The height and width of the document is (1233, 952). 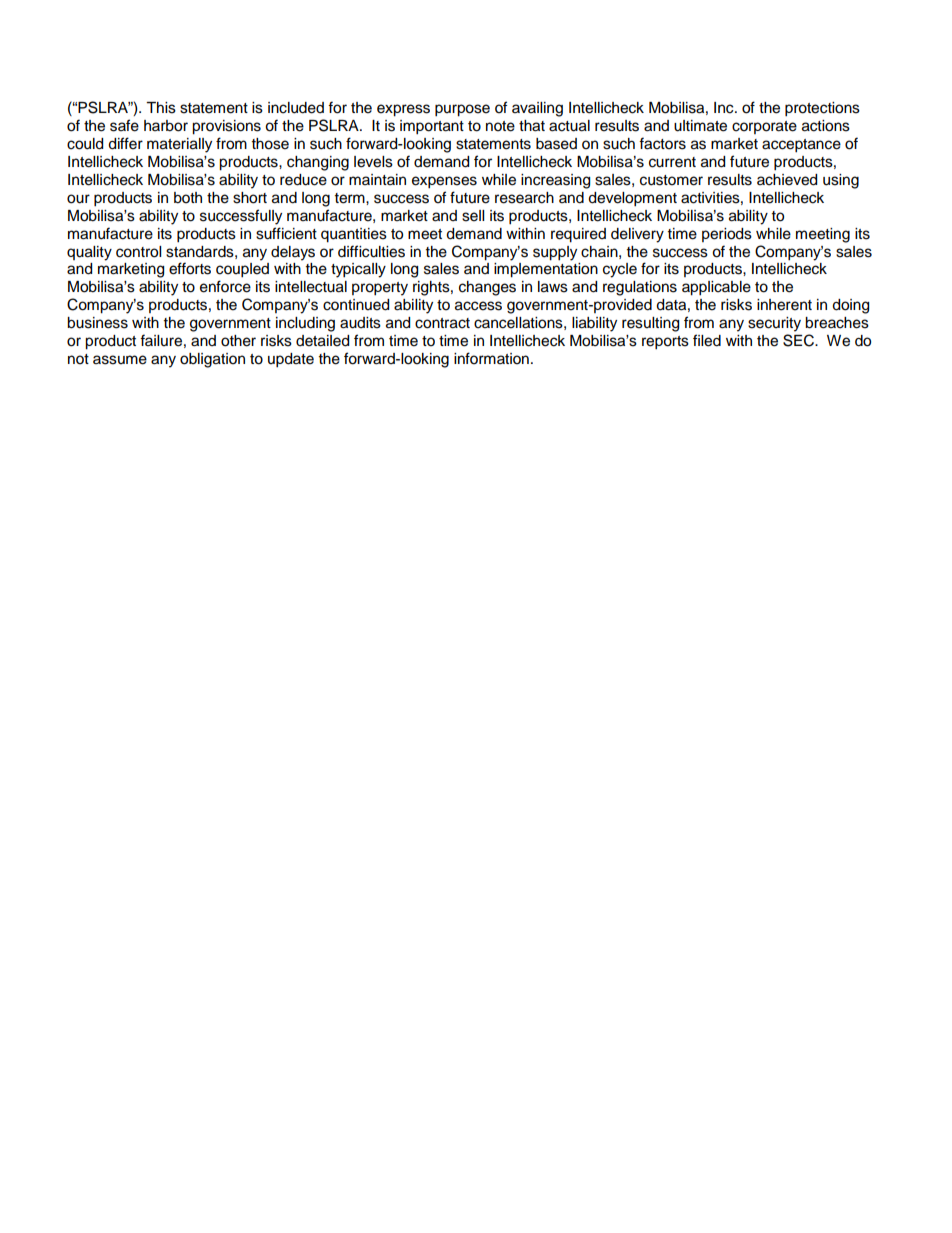 What do you see at coordinates (764, 127) in the document?
I see `corporate` at bounding box center [764, 127].
